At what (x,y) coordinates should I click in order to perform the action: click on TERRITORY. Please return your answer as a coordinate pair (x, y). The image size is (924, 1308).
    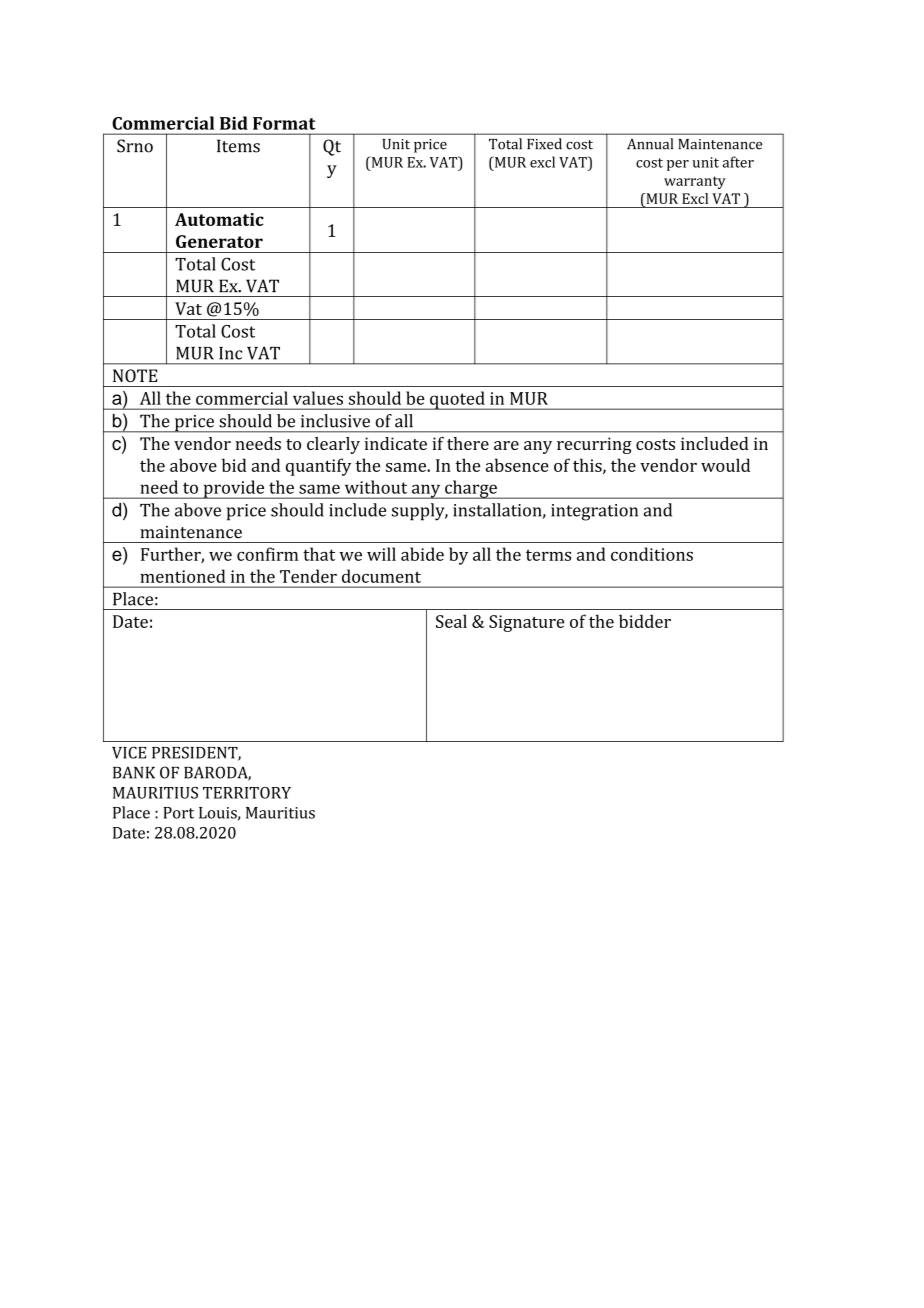
    Looking at the image, I should click on (247, 793).
